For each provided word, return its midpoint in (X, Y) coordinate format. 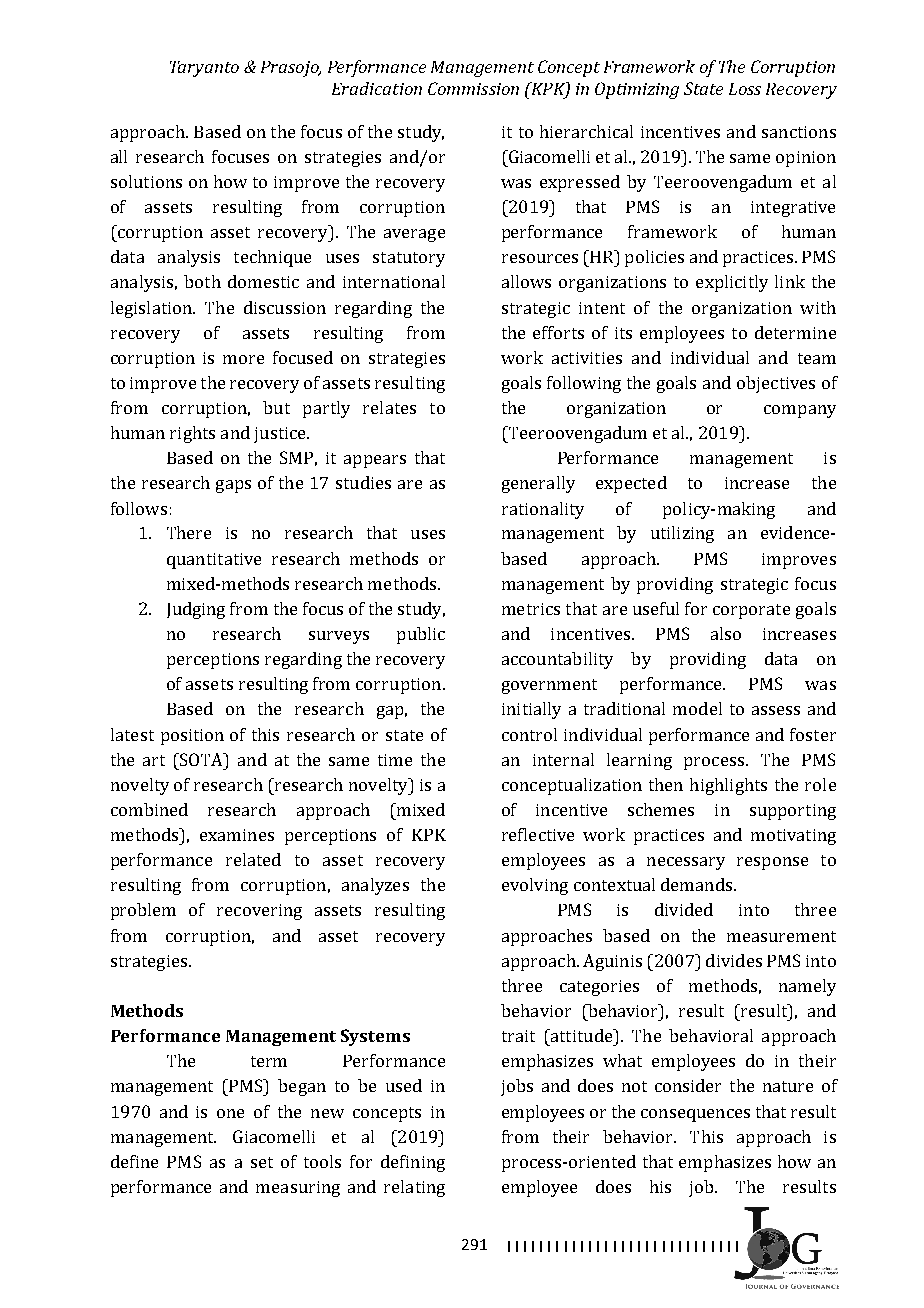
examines (237, 835)
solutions (146, 181)
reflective (538, 834)
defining (413, 1163)
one (230, 1113)
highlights (728, 786)
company (800, 411)
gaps (233, 486)
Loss (745, 89)
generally (538, 484)
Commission (473, 88)
